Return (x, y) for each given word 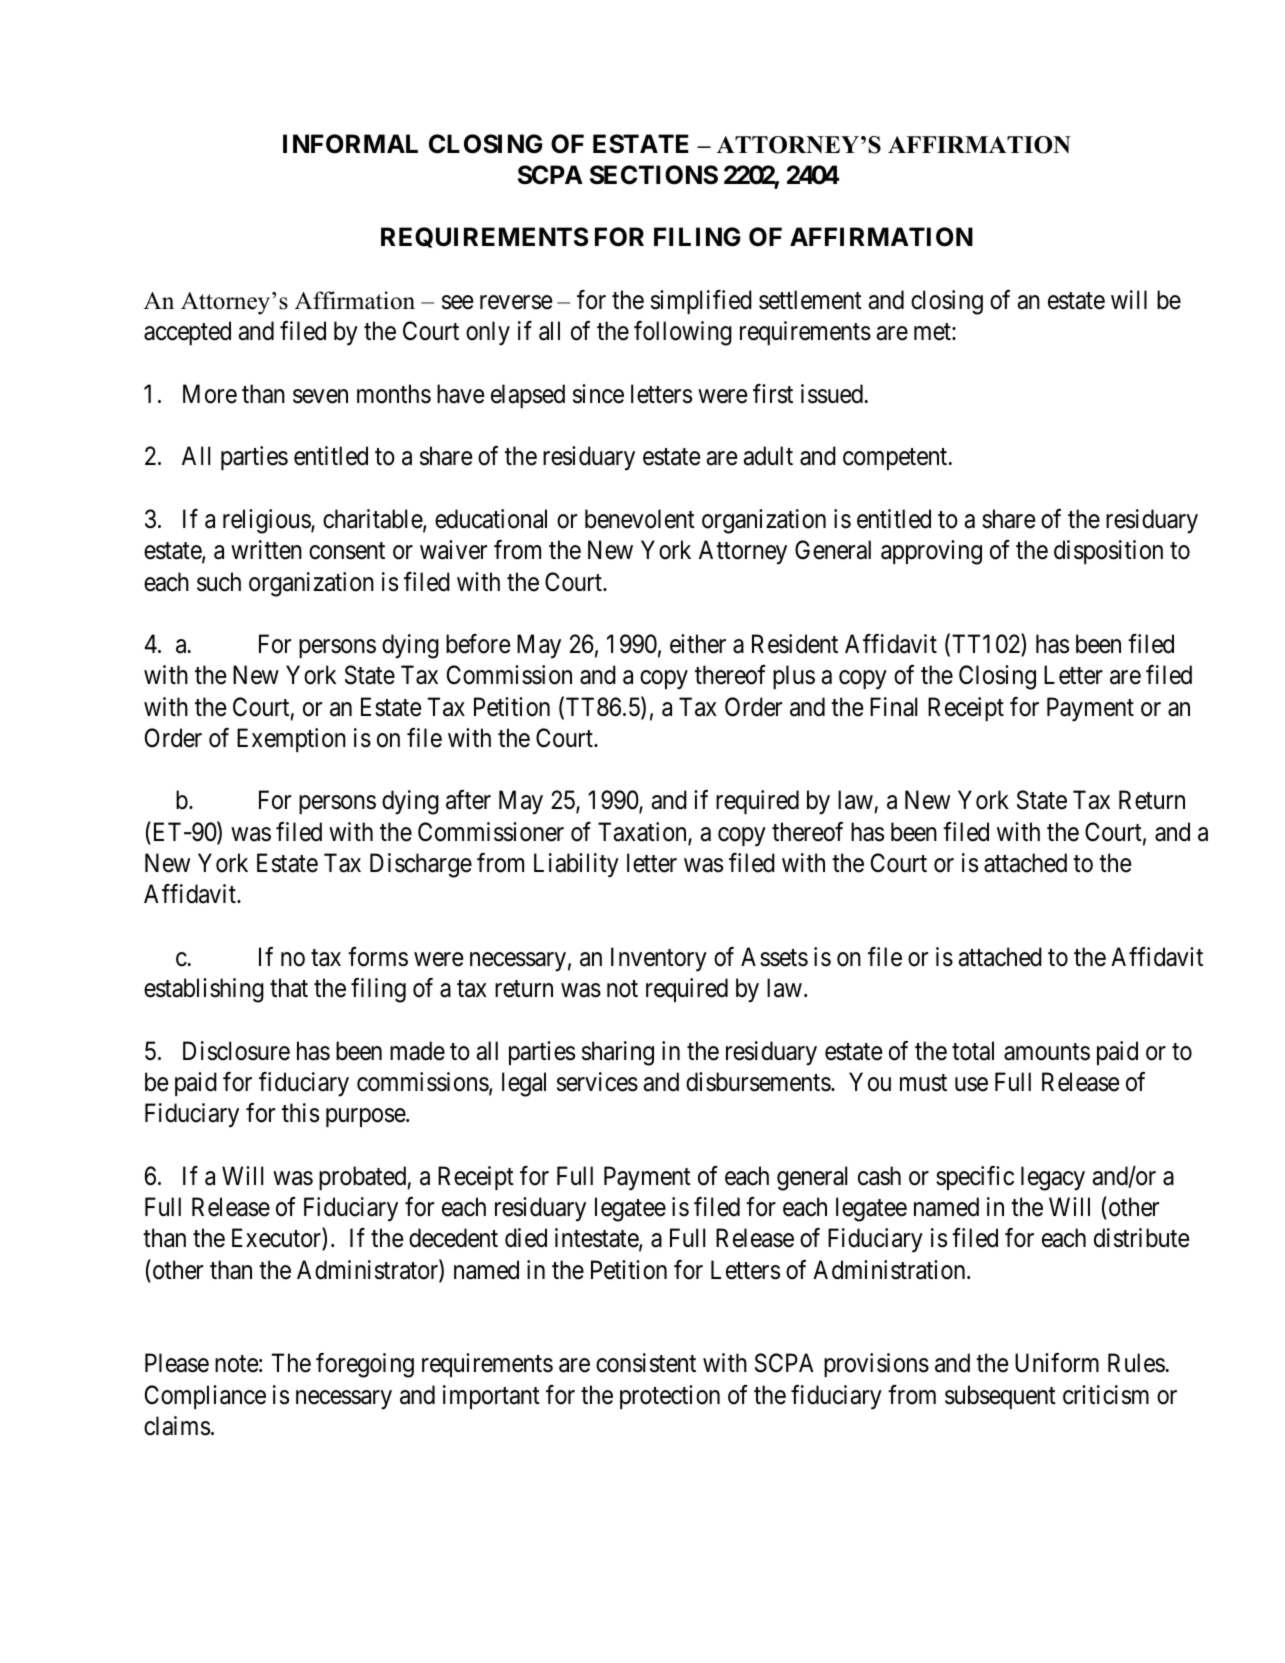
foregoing (365, 1365)
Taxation (643, 833)
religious (267, 521)
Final (893, 707)
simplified (701, 302)
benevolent (640, 519)
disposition (1108, 552)
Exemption (291, 740)
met (933, 332)
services (597, 1082)
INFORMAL (350, 144)
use (971, 1084)
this (300, 1113)
